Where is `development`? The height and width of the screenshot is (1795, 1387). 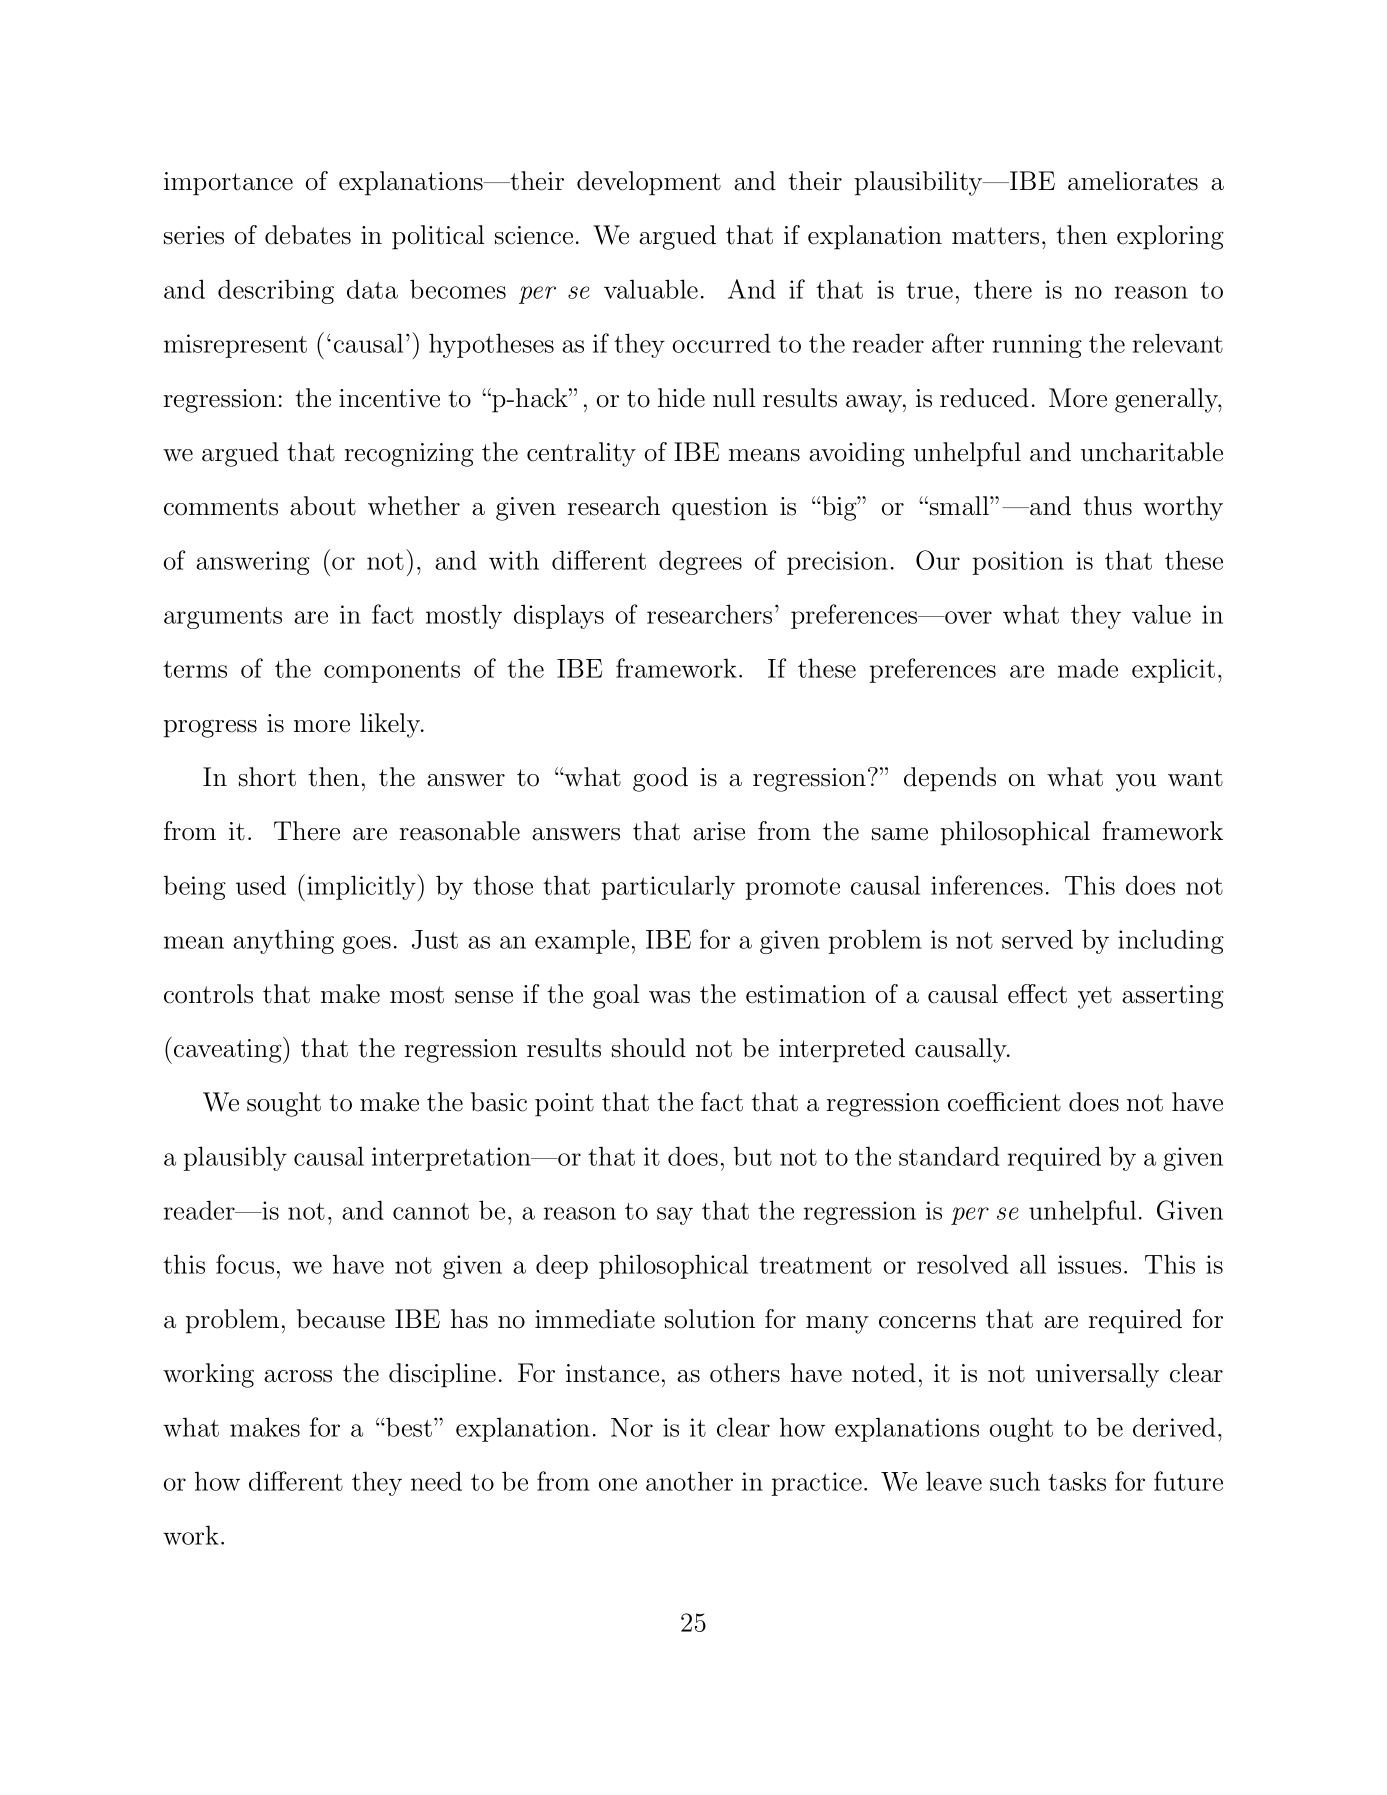 development is located at coordinates (649, 183).
